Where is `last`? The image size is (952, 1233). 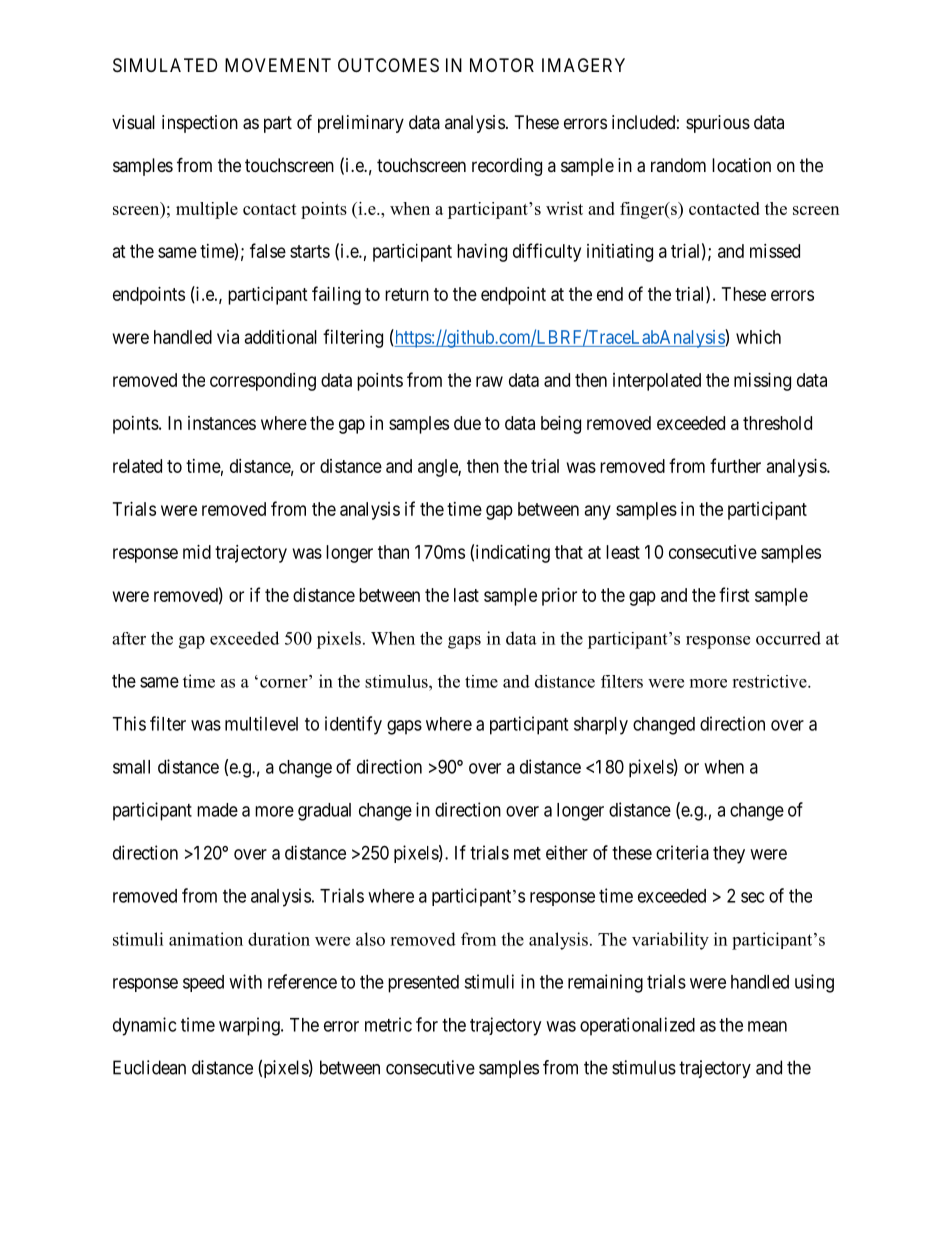 last is located at coordinates (466, 595).
